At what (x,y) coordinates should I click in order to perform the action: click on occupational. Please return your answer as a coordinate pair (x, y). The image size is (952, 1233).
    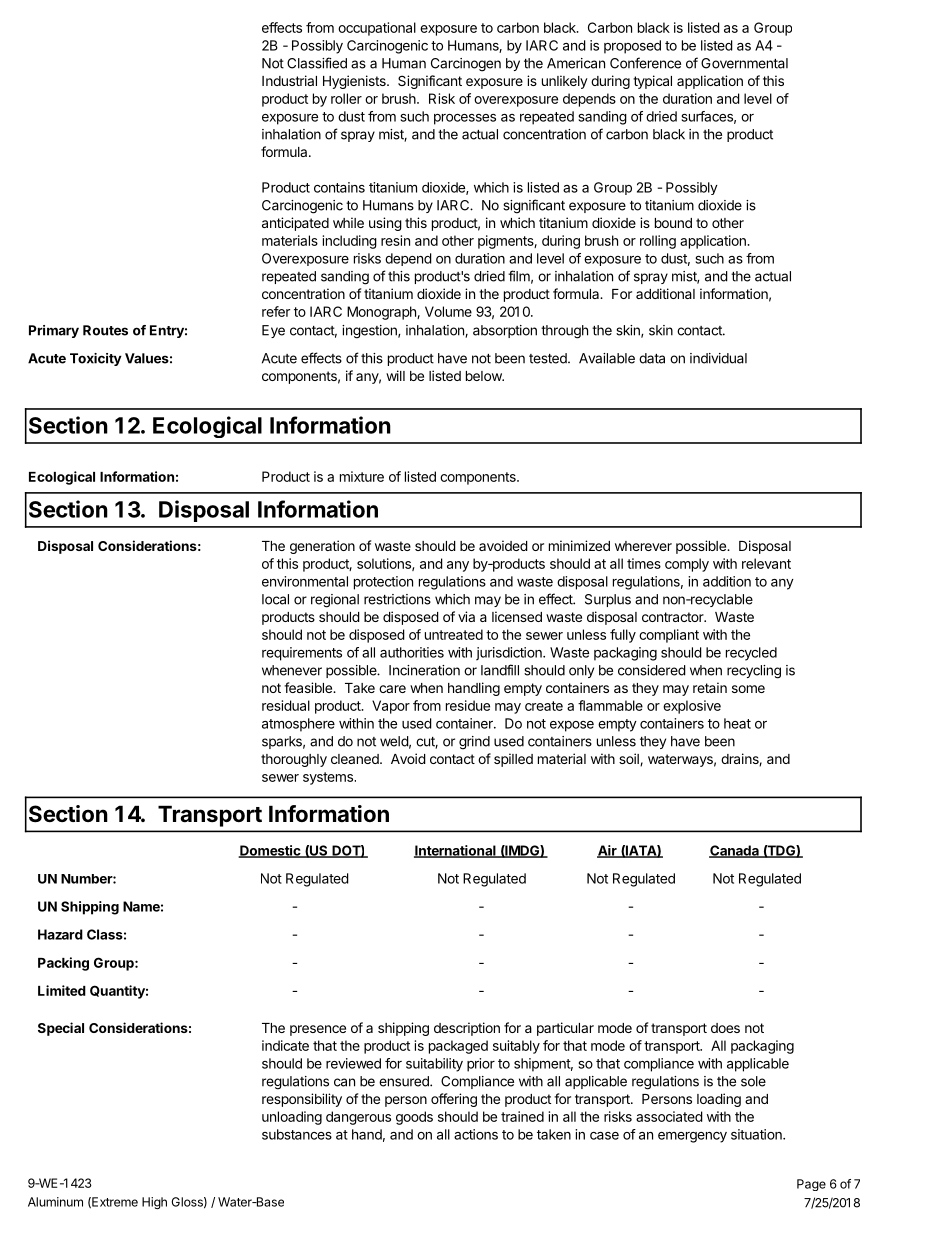
    Looking at the image, I should click on (377, 29).
